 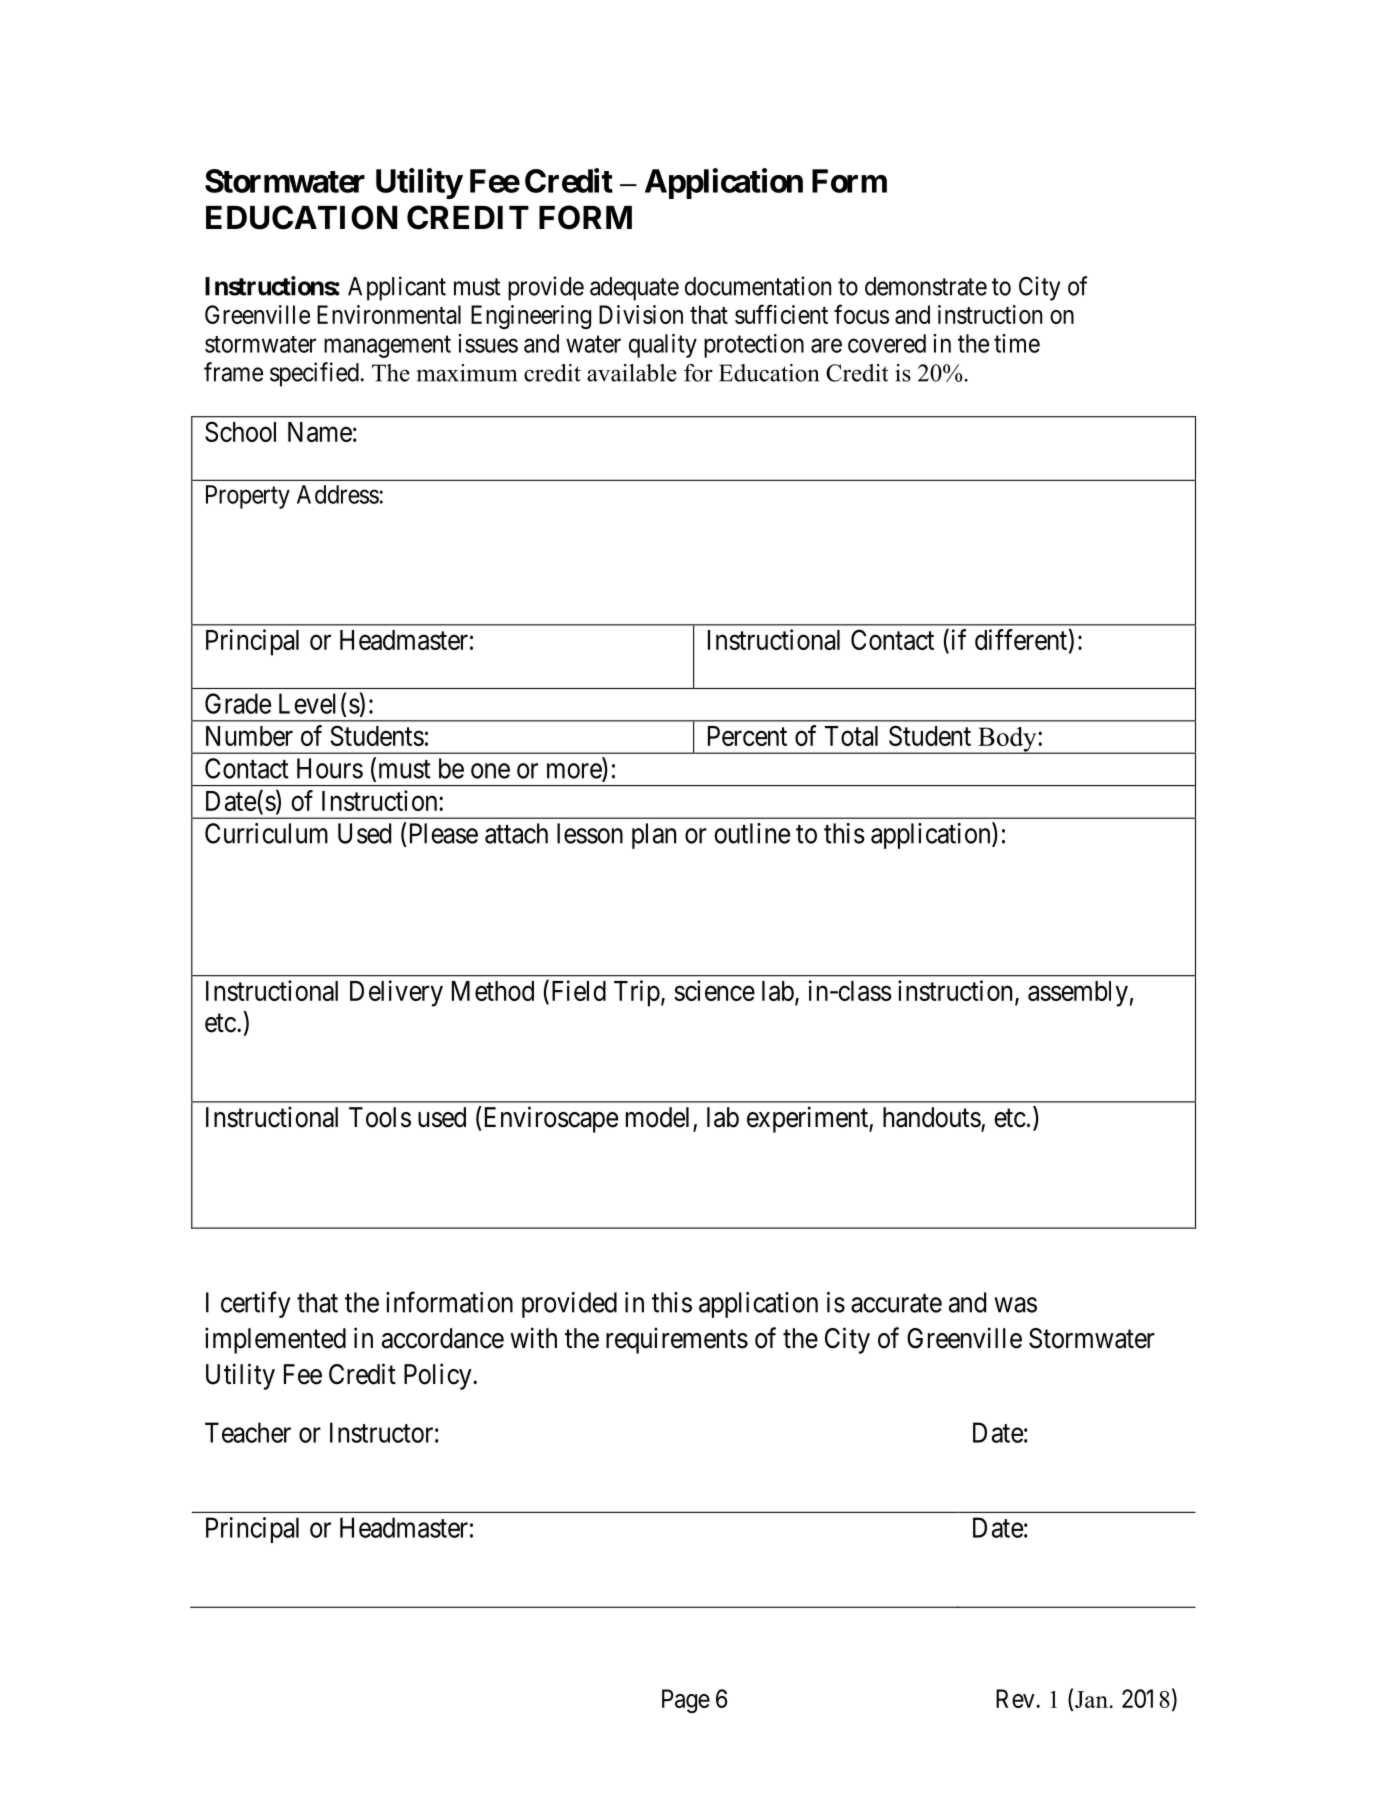 I want to click on Page, so click(x=686, y=1701).
